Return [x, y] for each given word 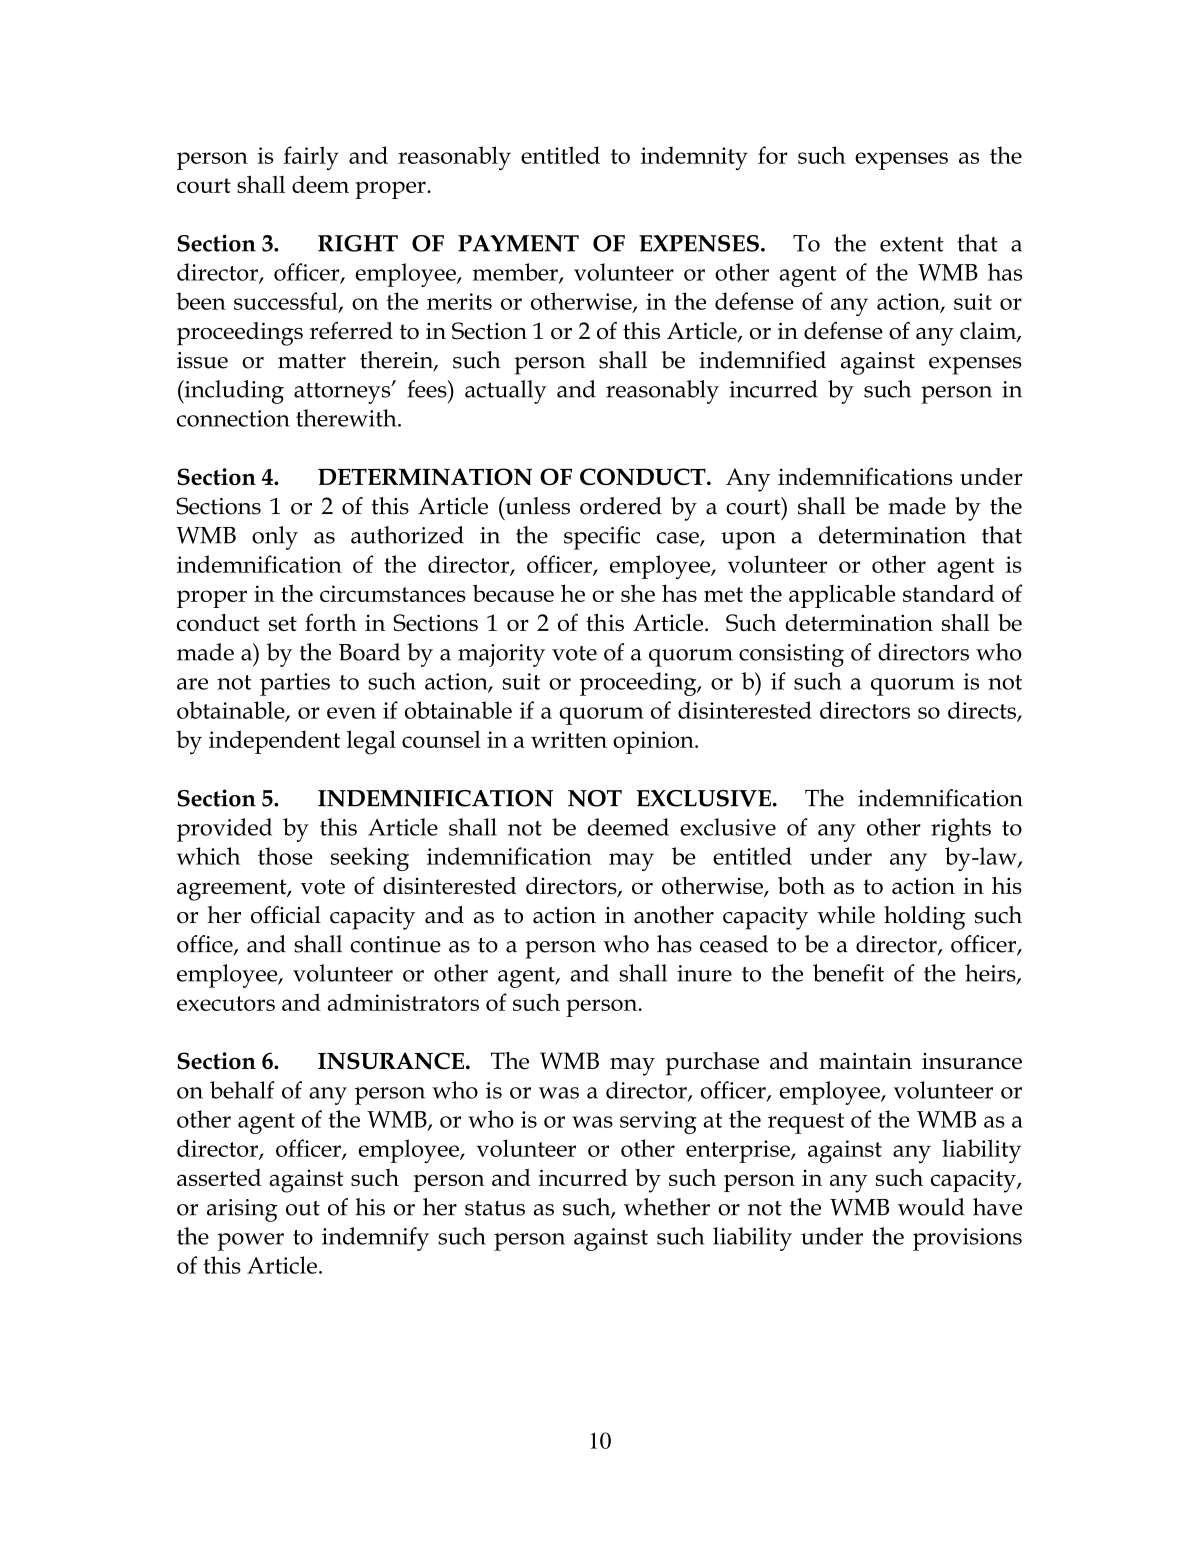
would [931, 1207]
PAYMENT [518, 243]
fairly [311, 158]
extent [912, 244]
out [303, 1208]
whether [667, 1207]
